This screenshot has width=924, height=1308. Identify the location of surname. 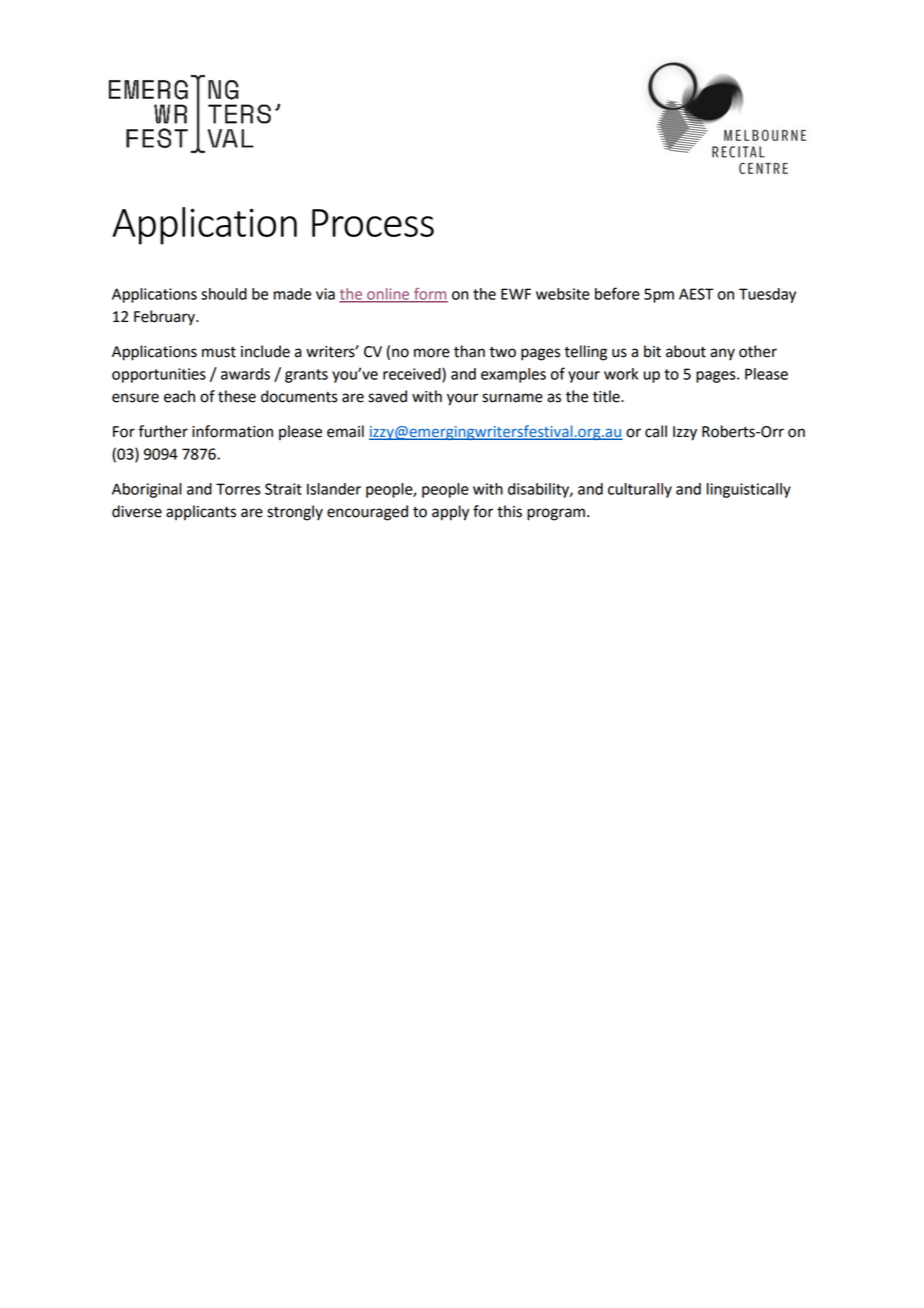
(512, 398).
